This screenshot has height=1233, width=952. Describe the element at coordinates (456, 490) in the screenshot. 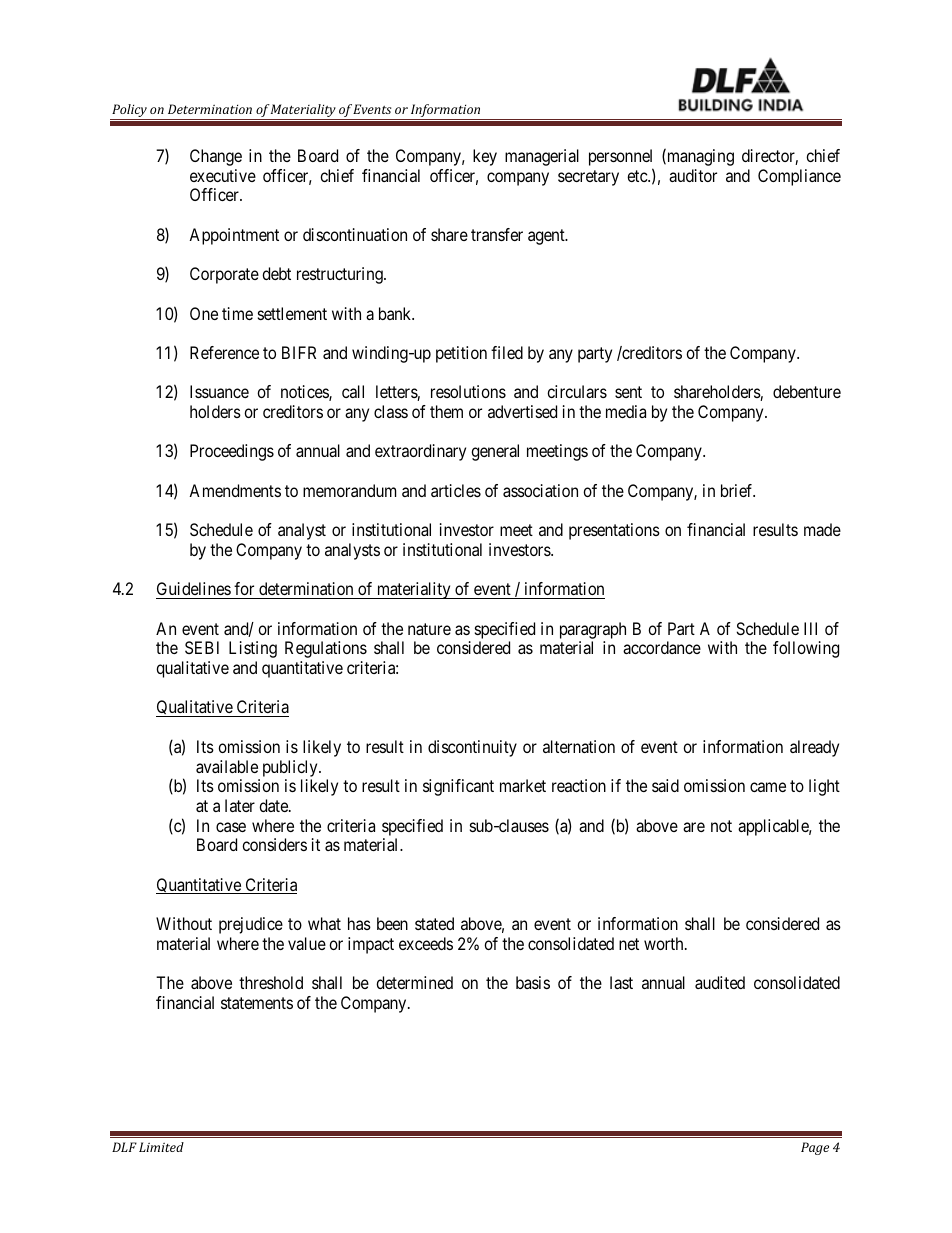

I see `articles` at that location.
